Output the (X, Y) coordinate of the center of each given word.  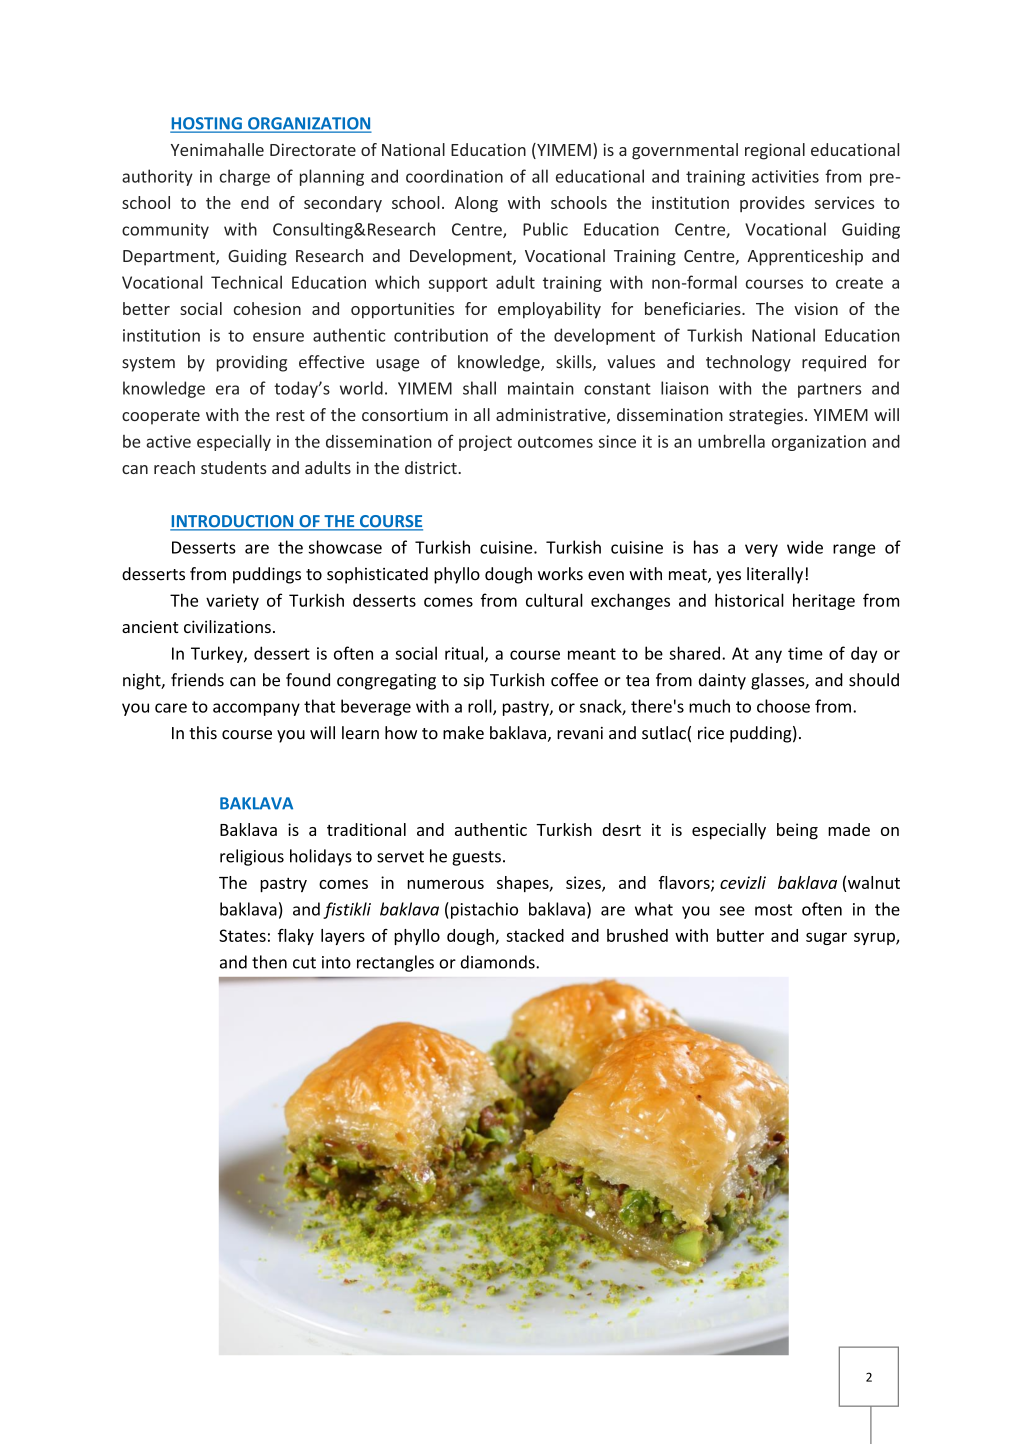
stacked (535, 935)
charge (245, 177)
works (560, 574)
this (203, 733)
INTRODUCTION (233, 522)
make (463, 733)
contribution (441, 335)
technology (748, 363)
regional (775, 151)
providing (252, 363)
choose (783, 706)
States (242, 935)
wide (805, 547)
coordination (454, 176)
